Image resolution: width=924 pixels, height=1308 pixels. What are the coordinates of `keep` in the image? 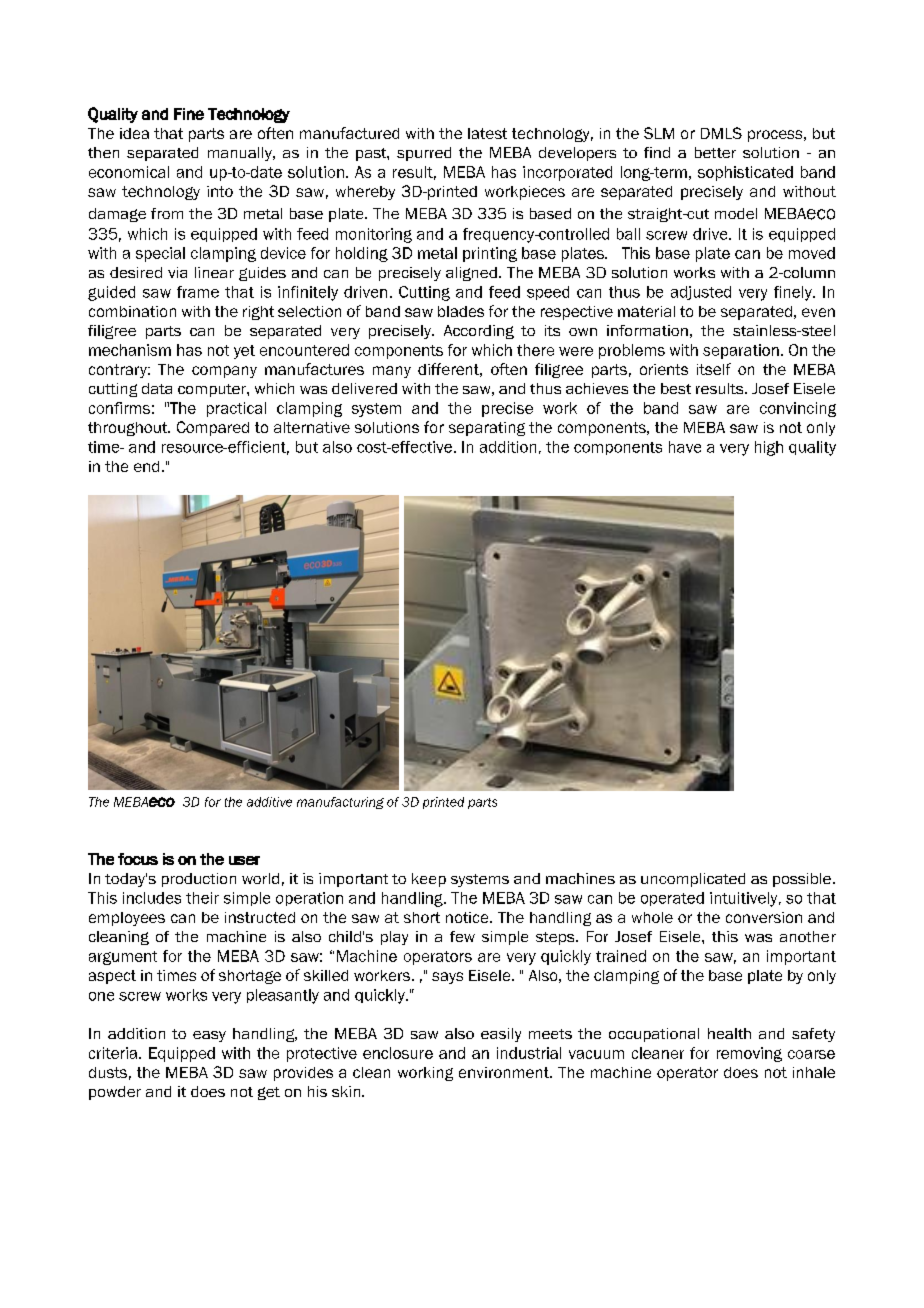 It's located at (429, 880).
